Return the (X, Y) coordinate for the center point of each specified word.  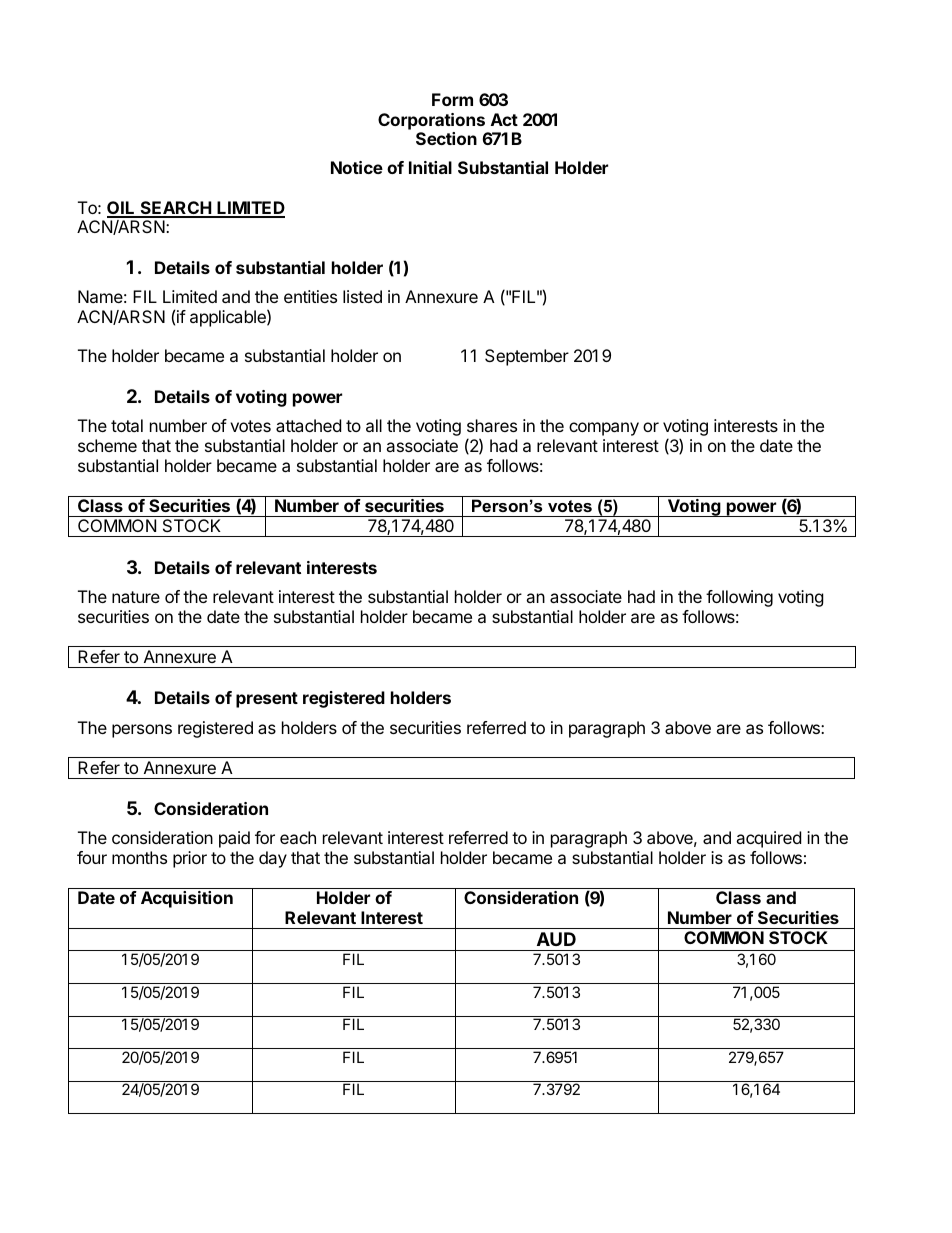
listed (362, 296)
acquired (768, 839)
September (527, 357)
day (273, 859)
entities (310, 296)
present (267, 700)
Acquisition (187, 899)
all (374, 425)
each (298, 837)
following (739, 598)
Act (504, 119)
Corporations (431, 121)
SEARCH (175, 209)
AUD (556, 939)
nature (136, 597)
